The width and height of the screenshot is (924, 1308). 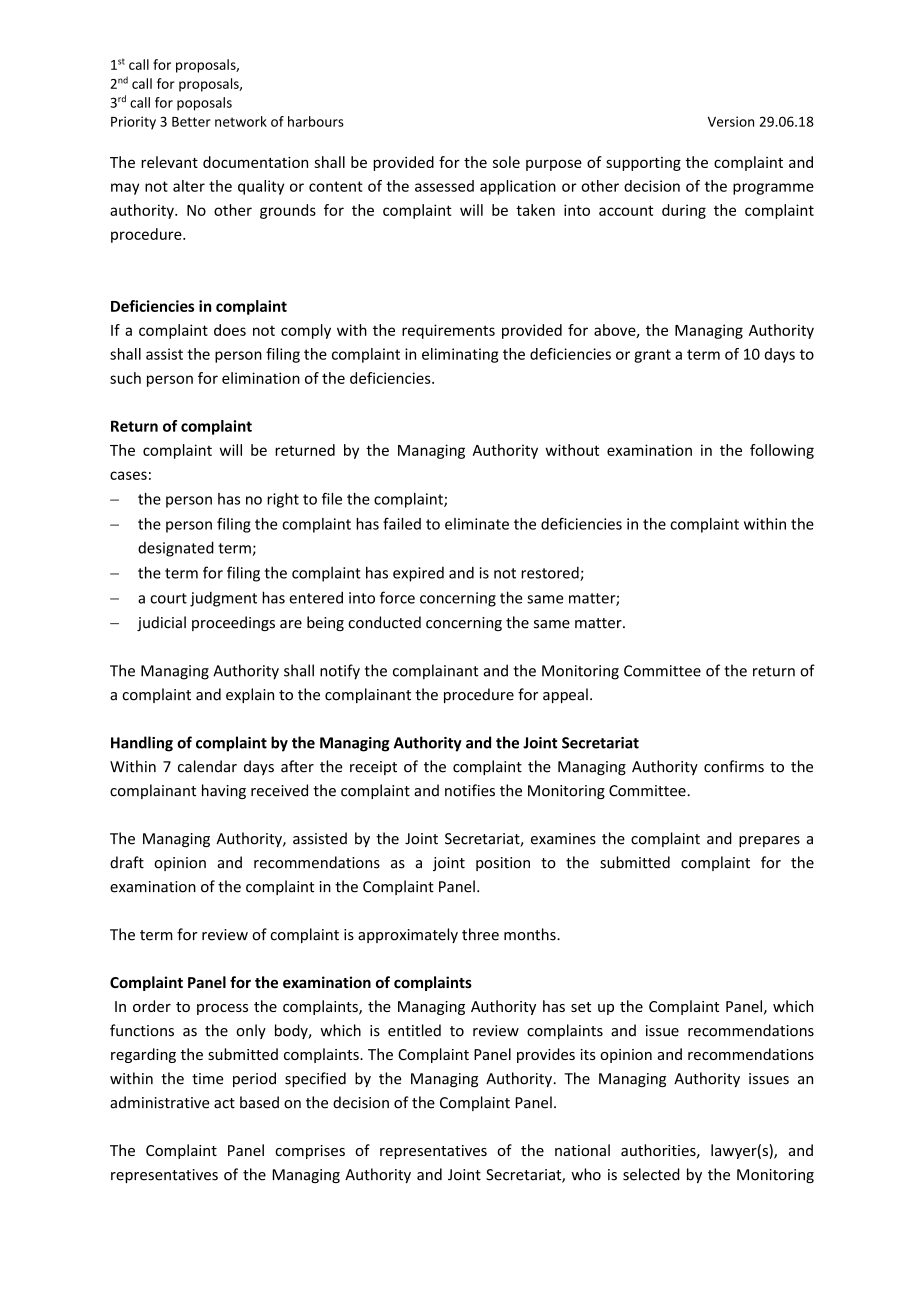 What do you see at coordinates (480, 934) in the screenshot?
I see `three` at bounding box center [480, 934].
